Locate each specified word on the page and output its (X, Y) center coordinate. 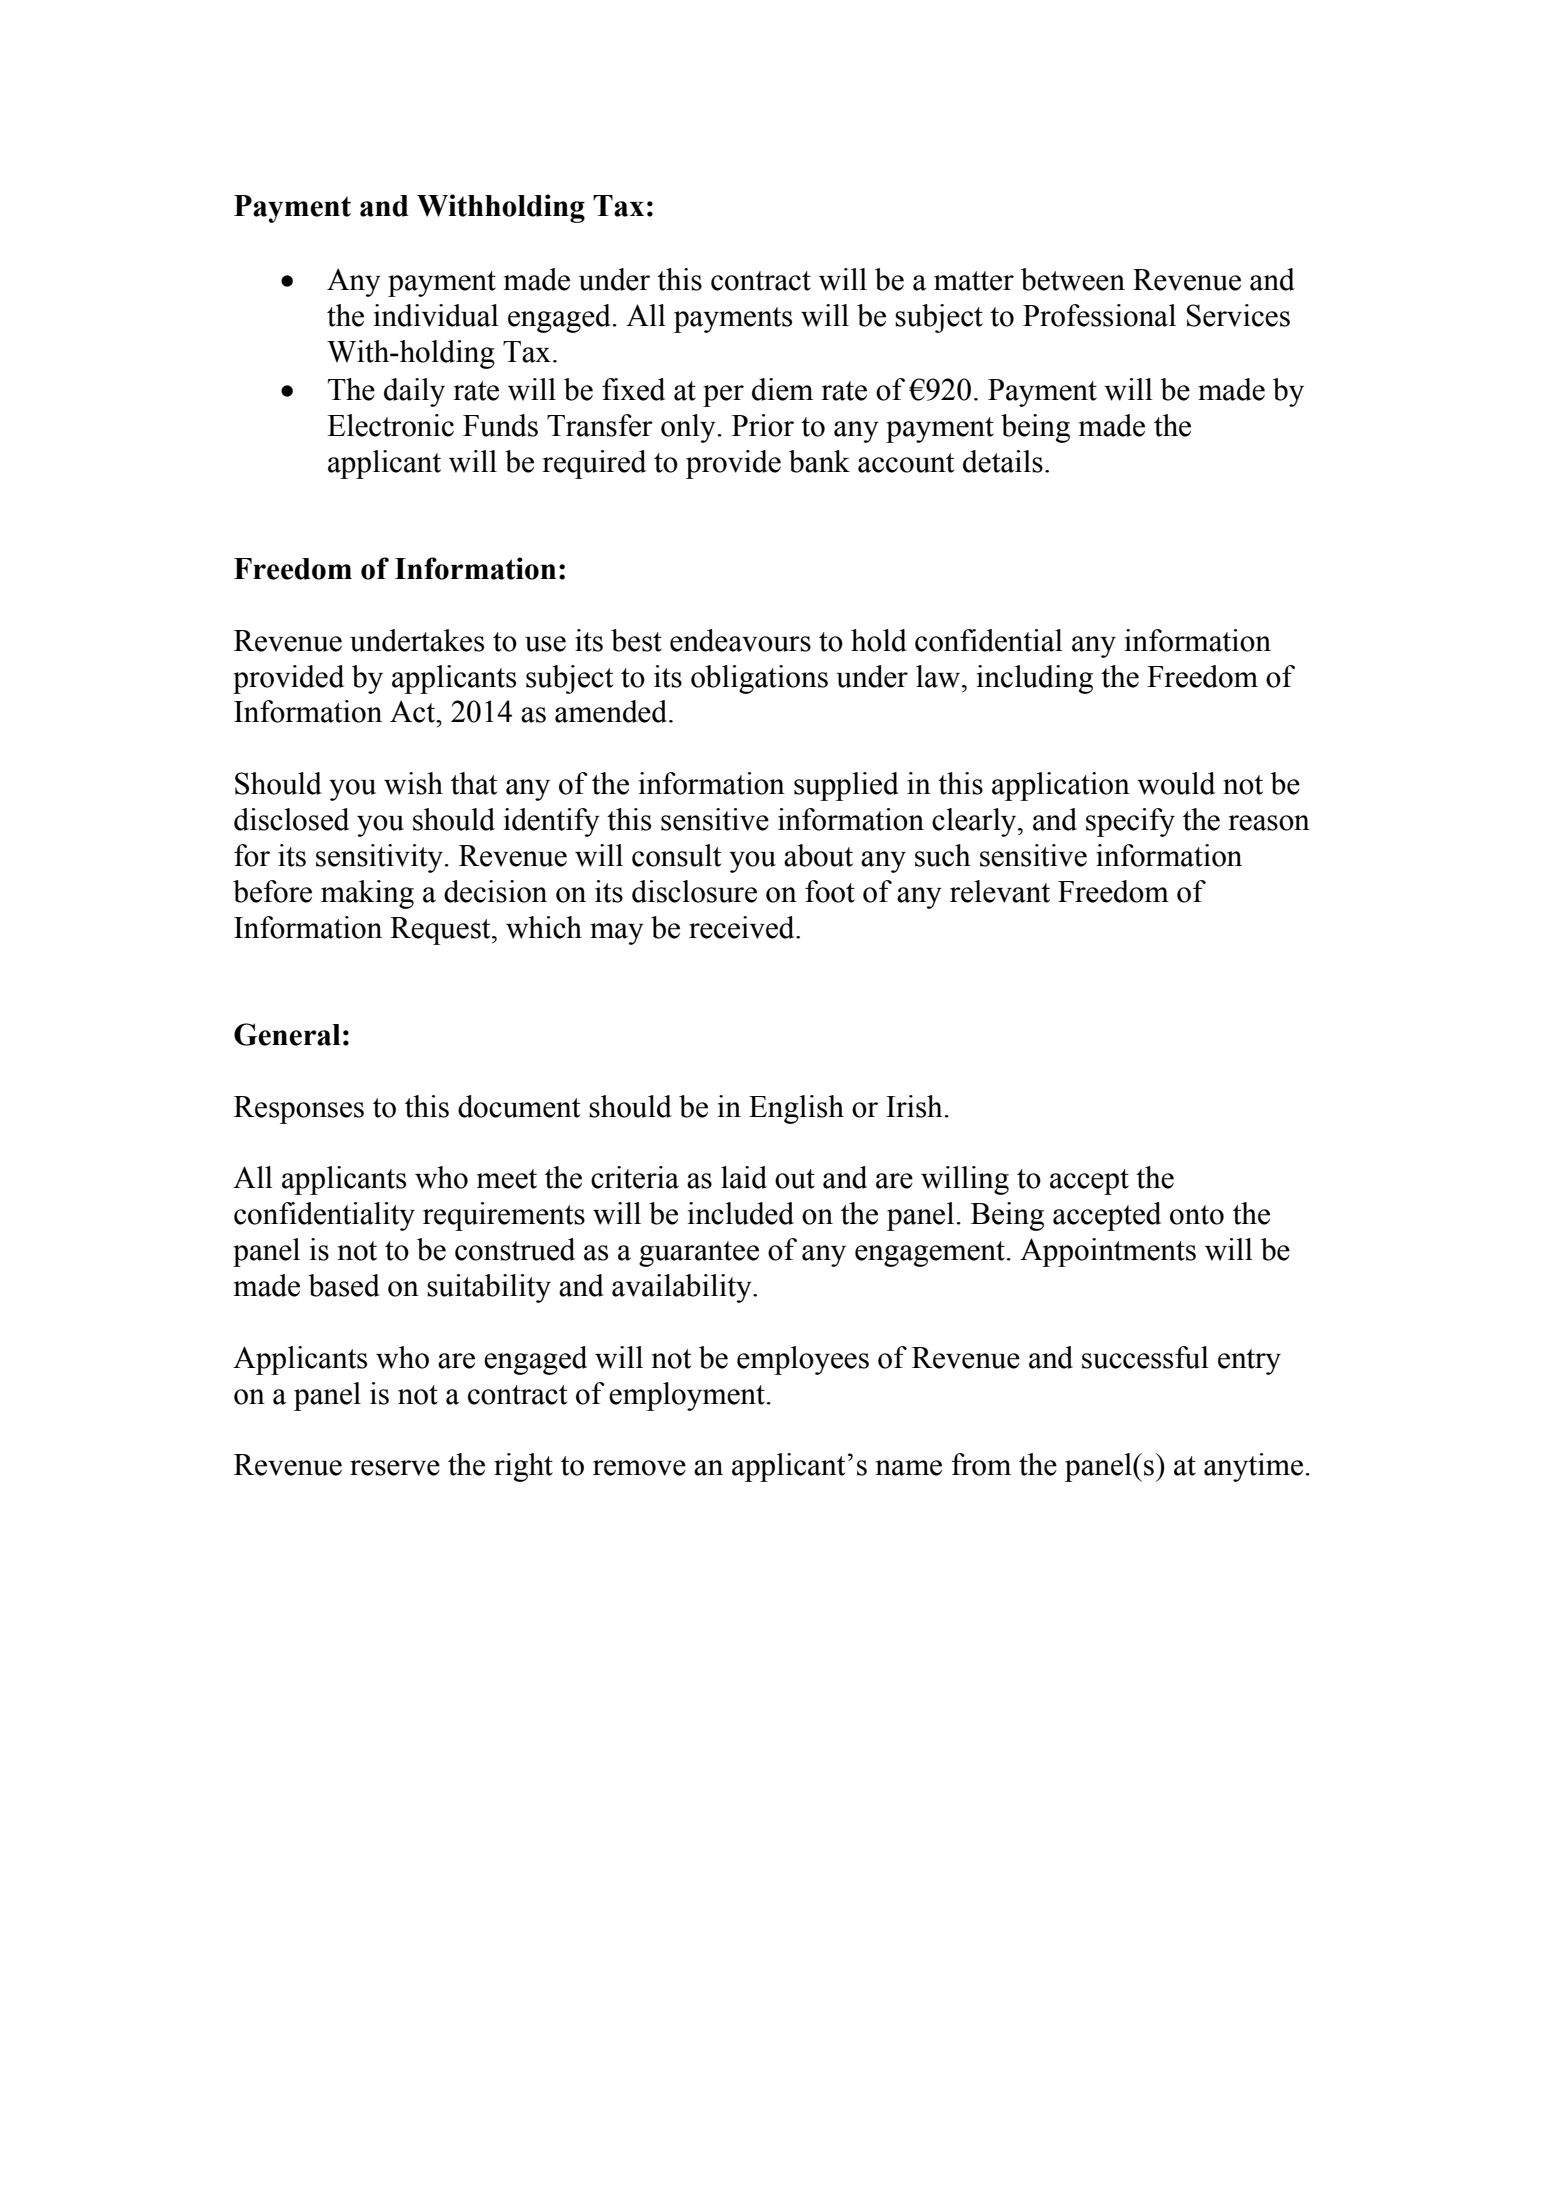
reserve (395, 1468)
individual (436, 315)
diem (782, 389)
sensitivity (379, 858)
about (818, 855)
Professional (1099, 315)
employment (687, 1396)
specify (1130, 822)
